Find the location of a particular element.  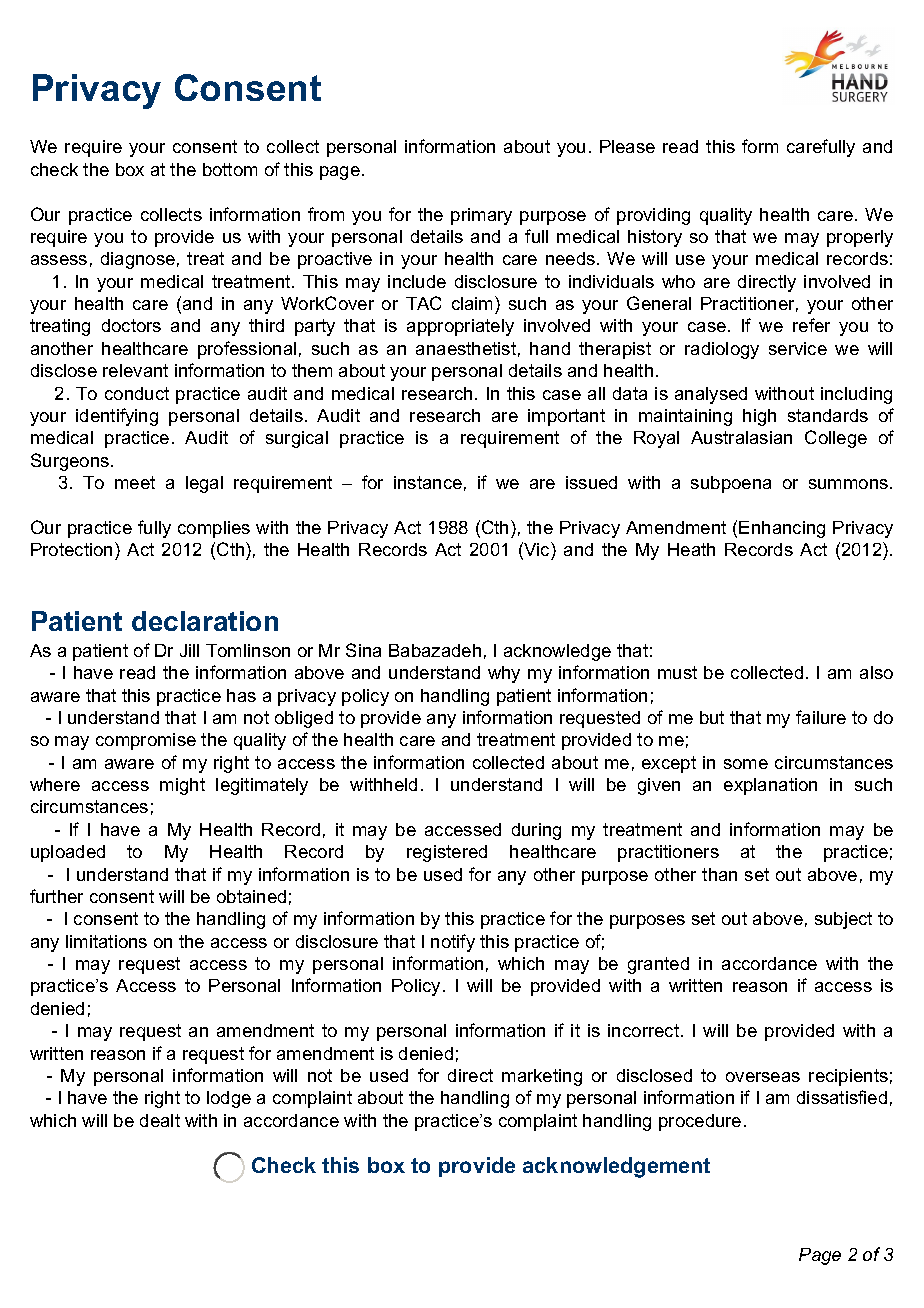

Jill is located at coordinates (189, 650).
